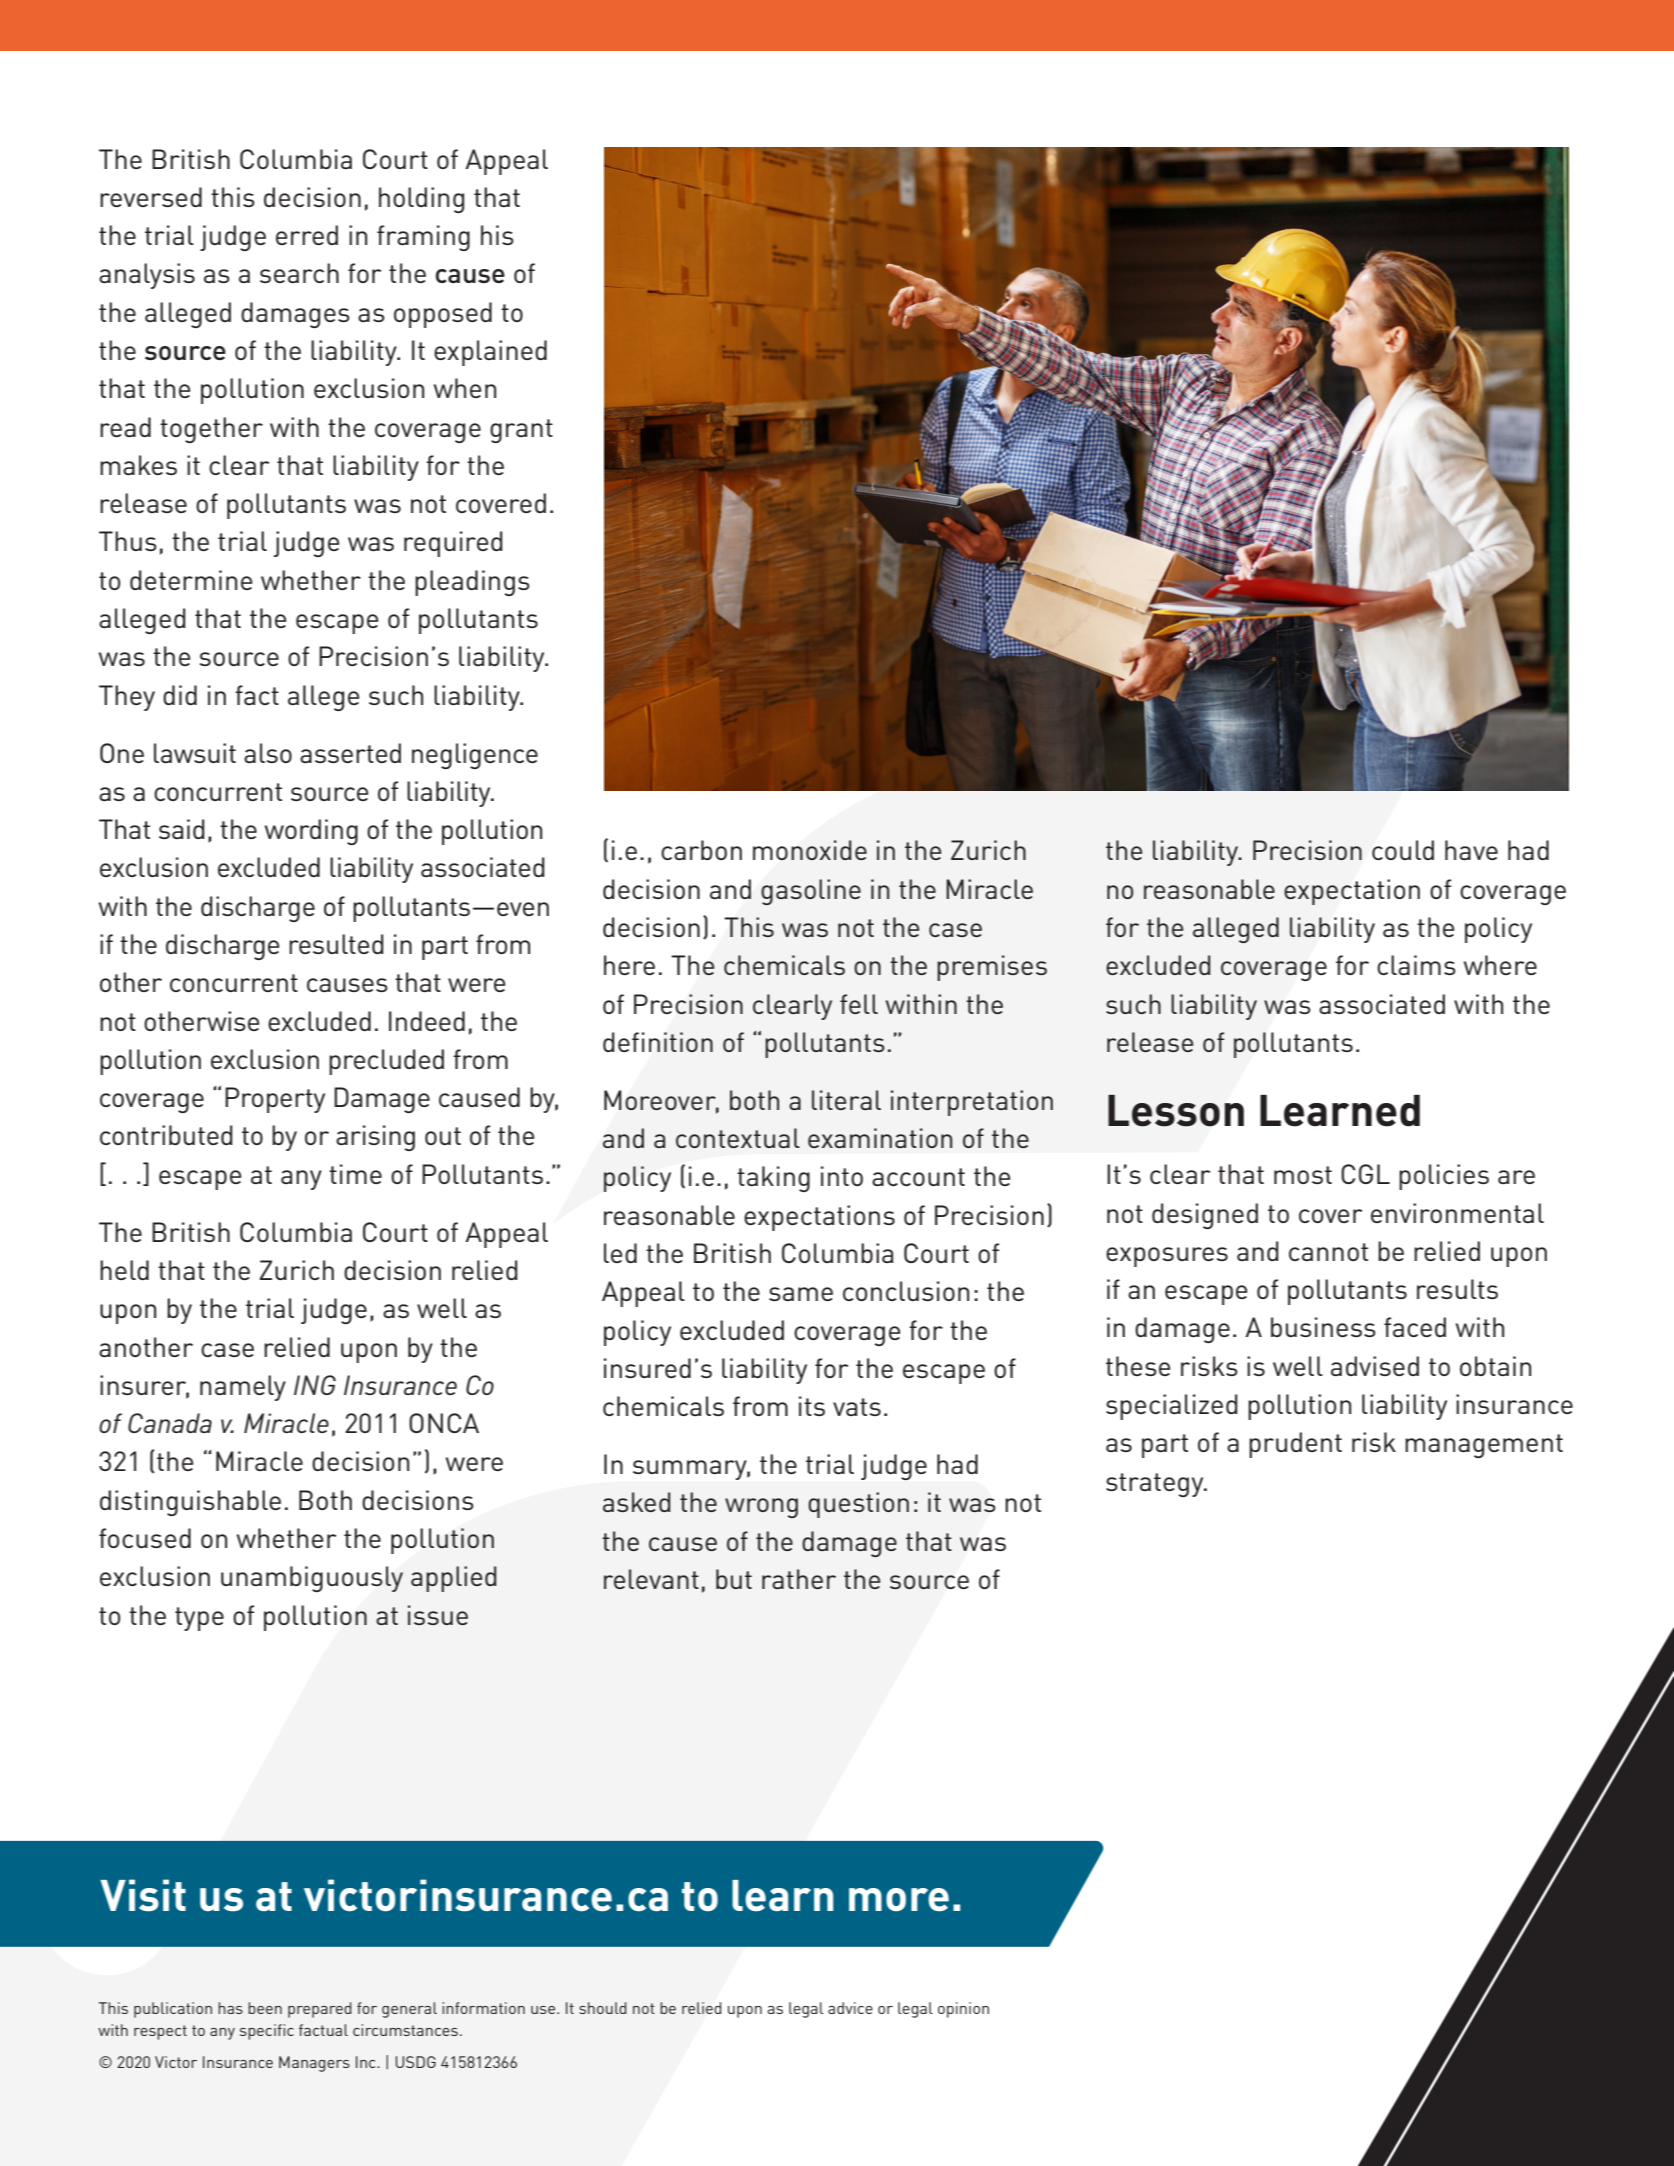 This screenshot has height=2166, width=1674. Describe the element at coordinates (963, 2010) in the screenshot. I see `opinion` at that location.
